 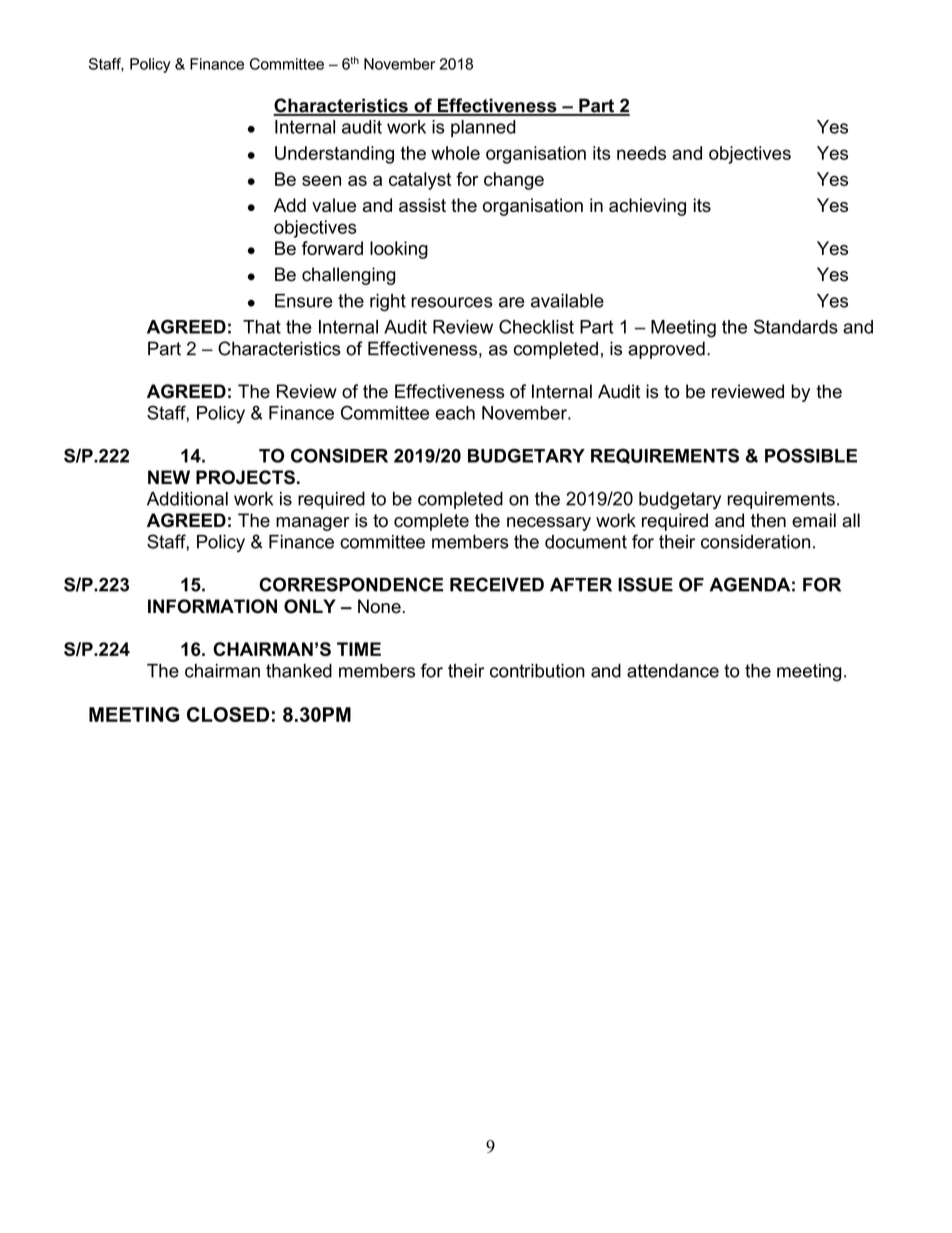 What do you see at coordinates (228, 714) in the document?
I see `CLOSED` at bounding box center [228, 714].
